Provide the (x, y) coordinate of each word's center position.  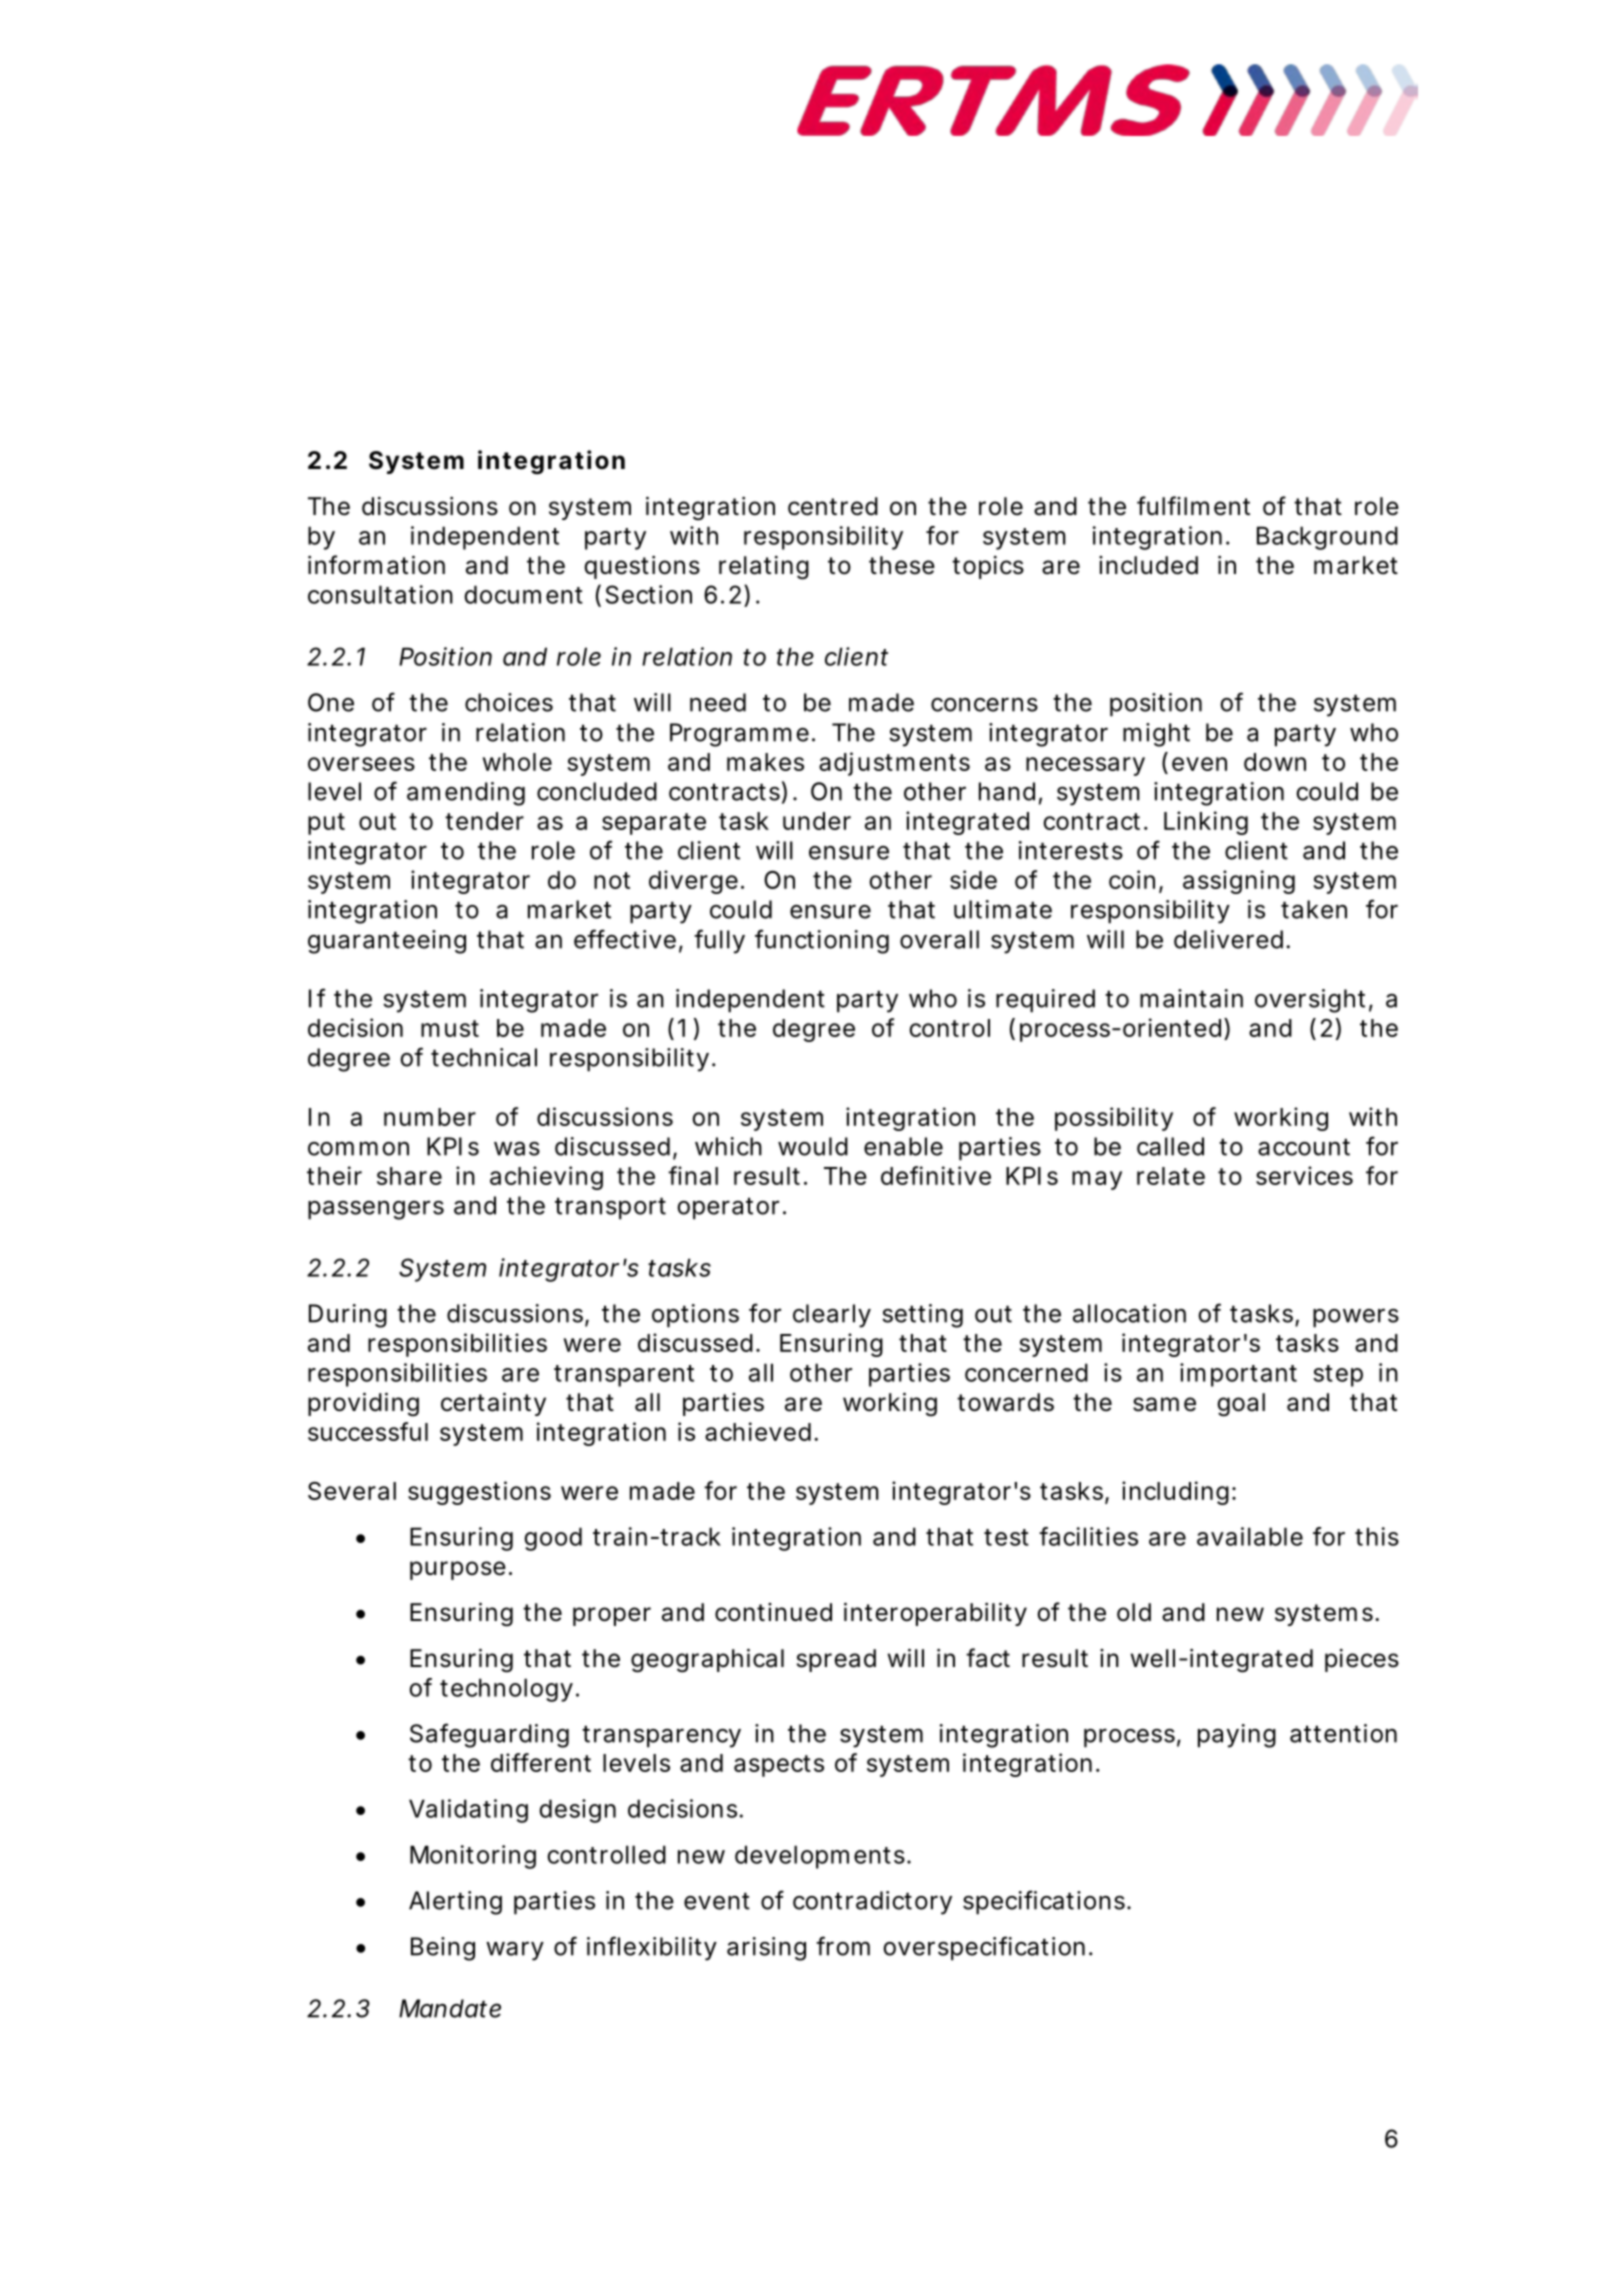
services (1304, 1175)
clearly (832, 1316)
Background (1327, 538)
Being (443, 1949)
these (902, 565)
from (843, 1946)
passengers (376, 1210)
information (376, 565)
